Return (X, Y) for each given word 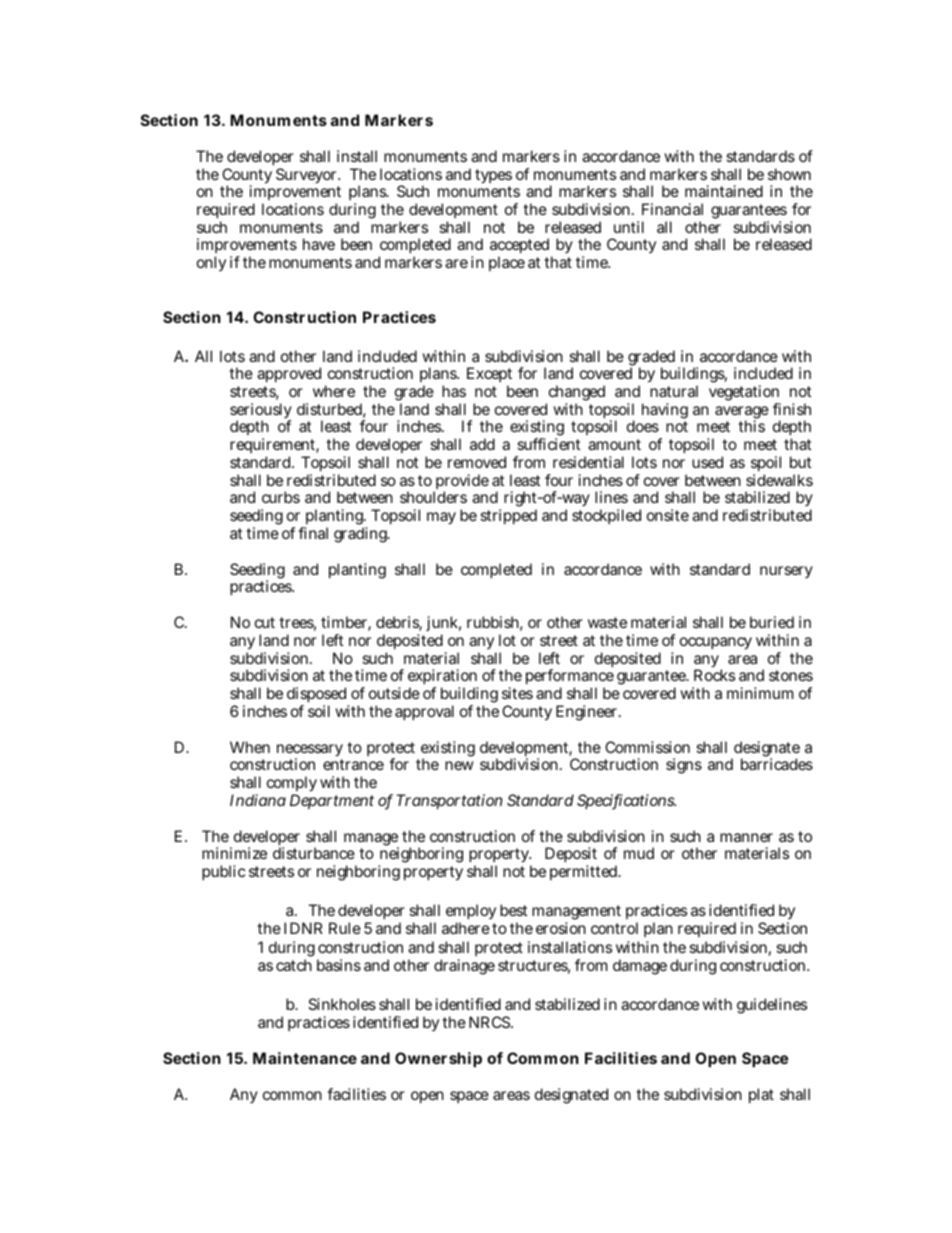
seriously (261, 412)
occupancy (716, 643)
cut (265, 622)
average (742, 414)
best (513, 910)
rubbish (495, 623)
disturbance (314, 853)
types (493, 178)
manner (746, 837)
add (482, 444)
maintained (724, 191)
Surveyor (308, 177)
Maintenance (305, 1058)
